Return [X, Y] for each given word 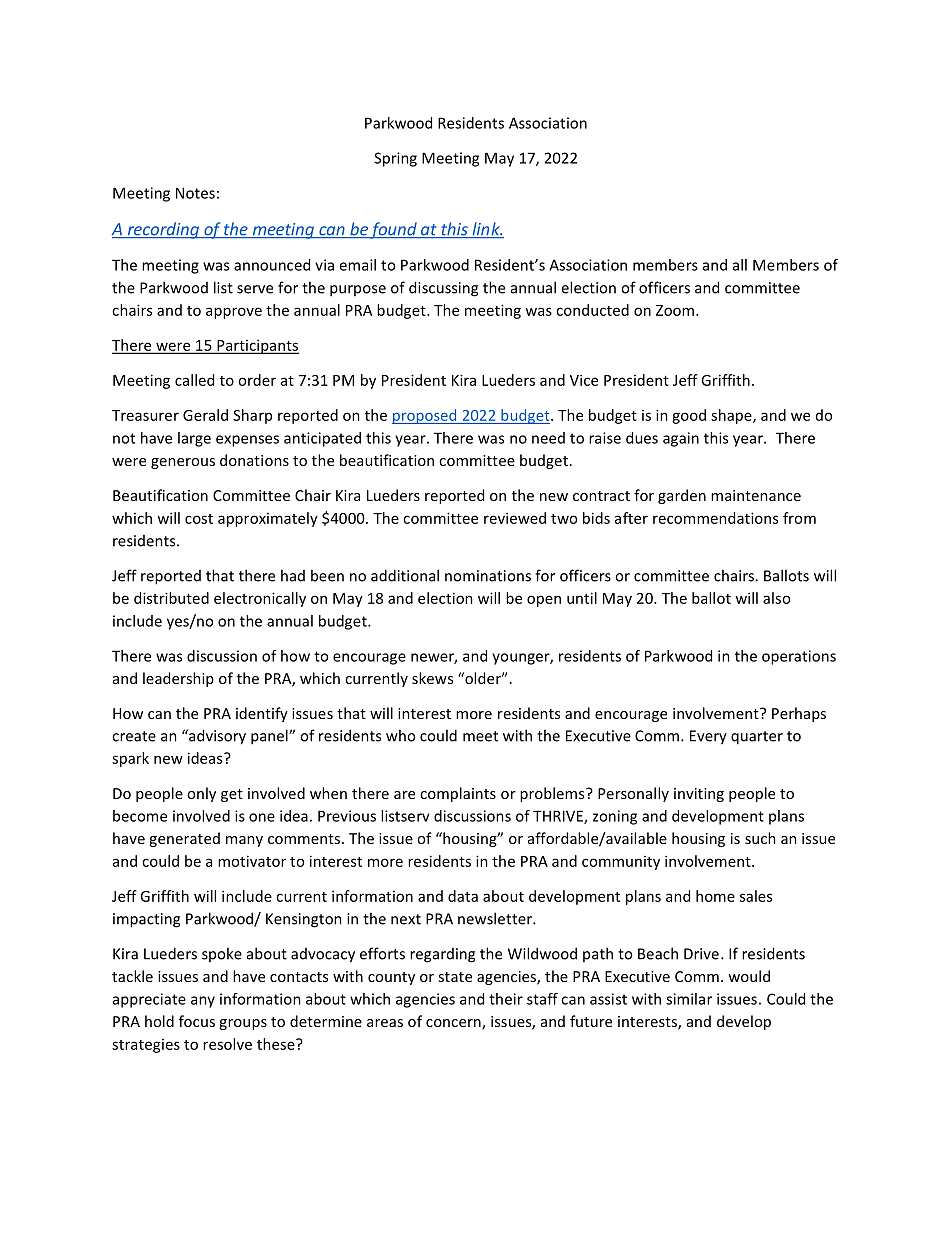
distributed [171, 598]
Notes [195, 193]
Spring [395, 159]
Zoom [675, 310]
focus [197, 1021]
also [776, 598]
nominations [488, 576]
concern [454, 1024]
